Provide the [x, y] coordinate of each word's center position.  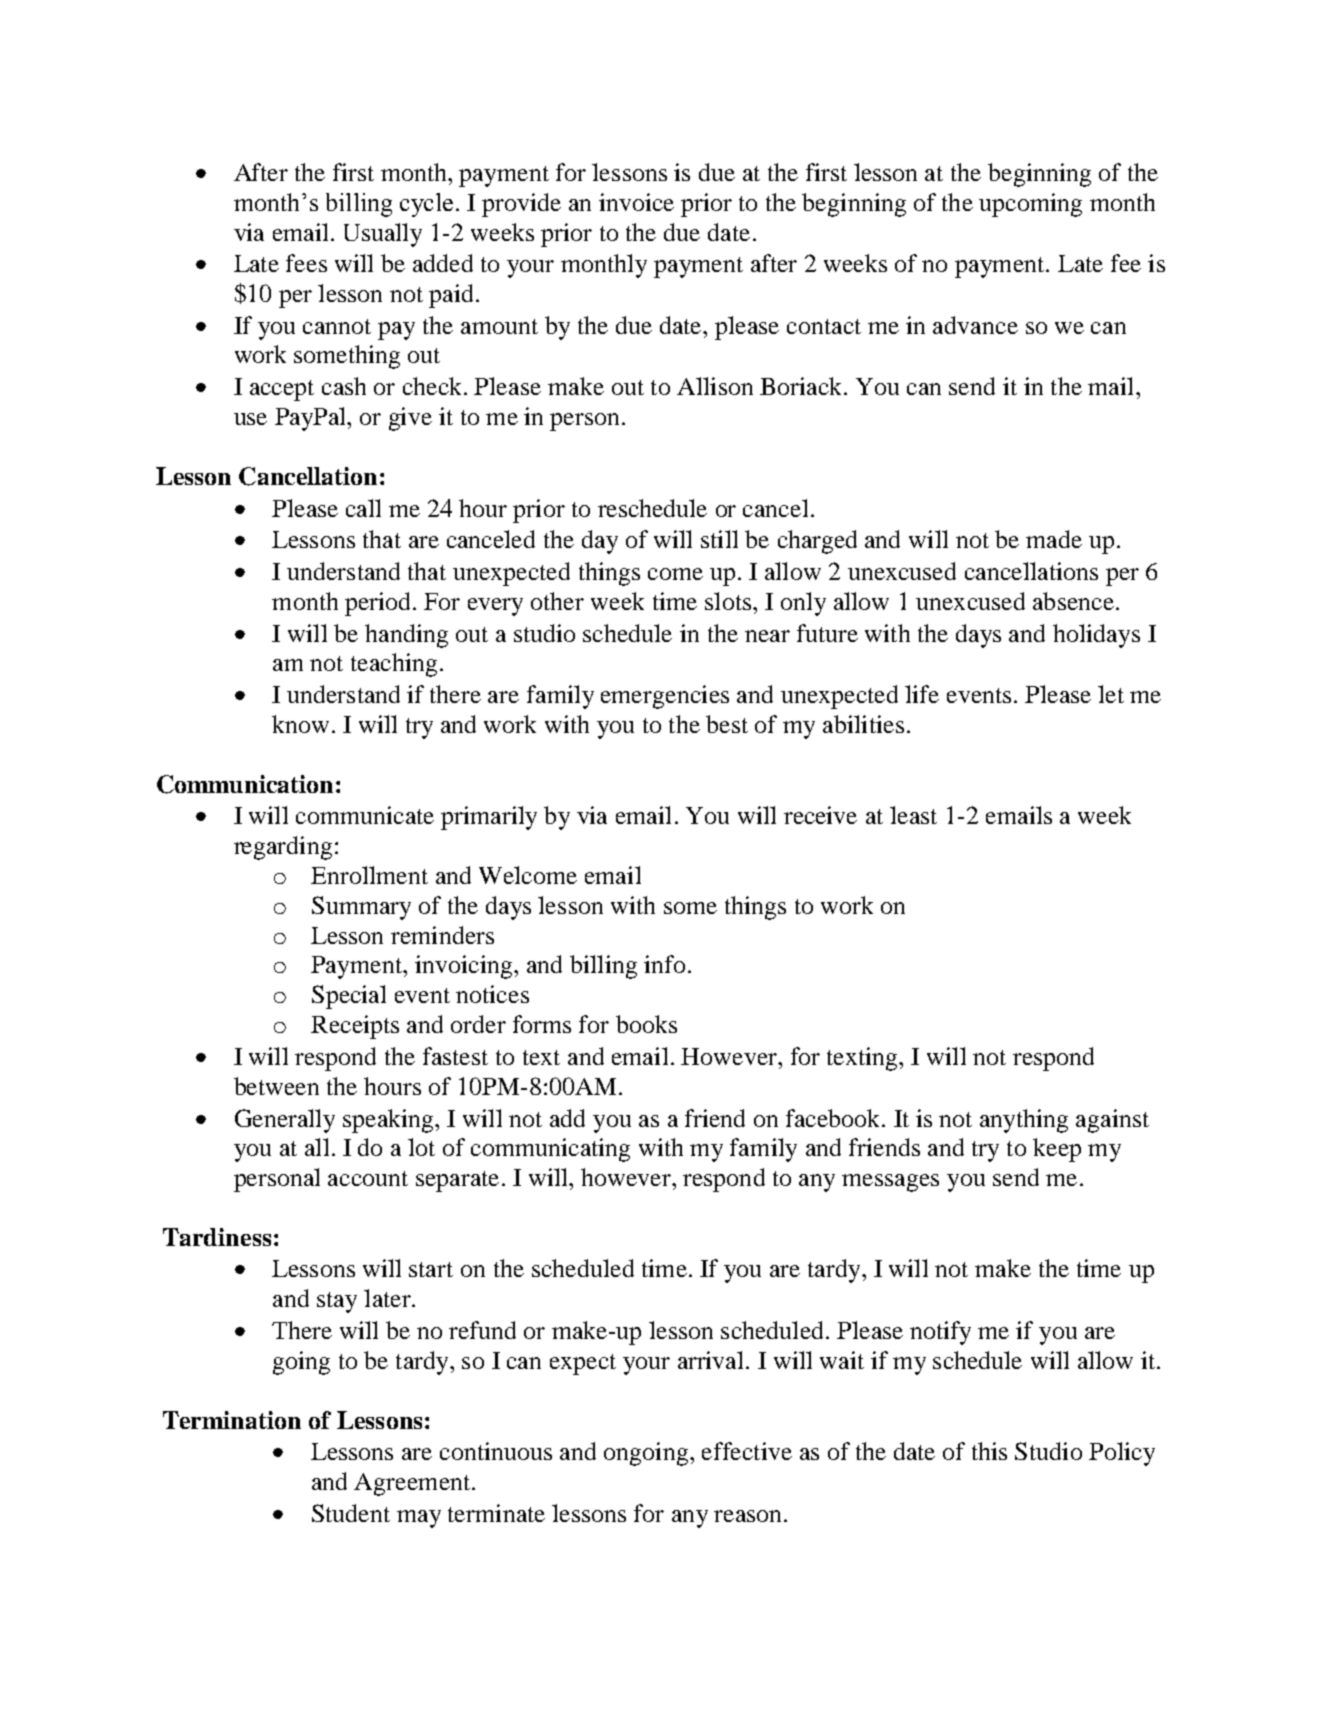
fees [306, 263]
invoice [636, 202]
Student [351, 1513]
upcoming [1030, 205]
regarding [283, 848]
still [719, 539]
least [913, 815]
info [664, 964]
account [368, 1178]
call [363, 508]
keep [1057, 1150]
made [1054, 539]
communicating [550, 1150]
